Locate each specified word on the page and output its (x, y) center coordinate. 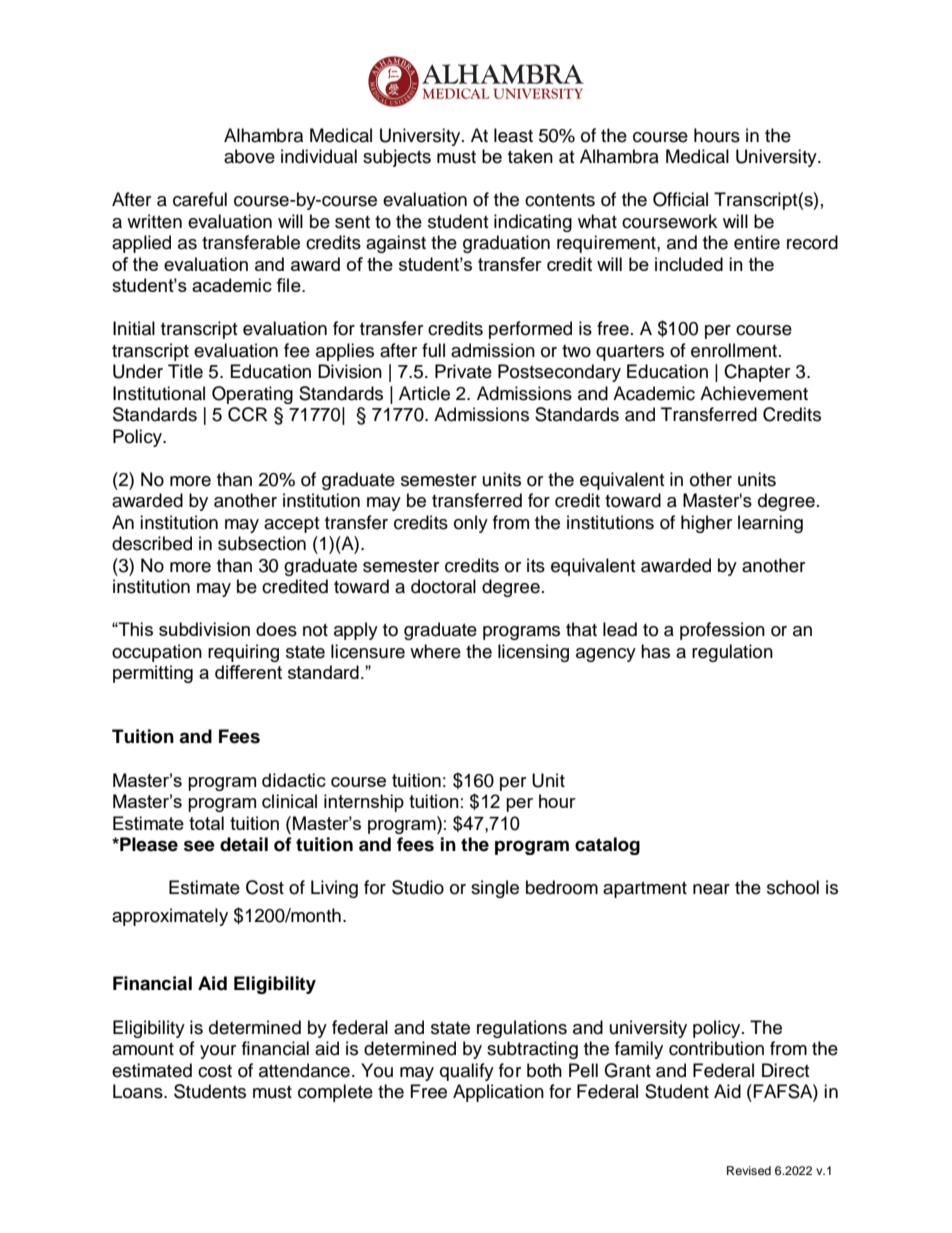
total (206, 823)
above (249, 156)
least (513, 135)
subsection (262, 543)
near (711, 889)
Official (680, 199)
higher (706, 524)
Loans (139, 1091)
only (471, 524)
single (495, 889)
